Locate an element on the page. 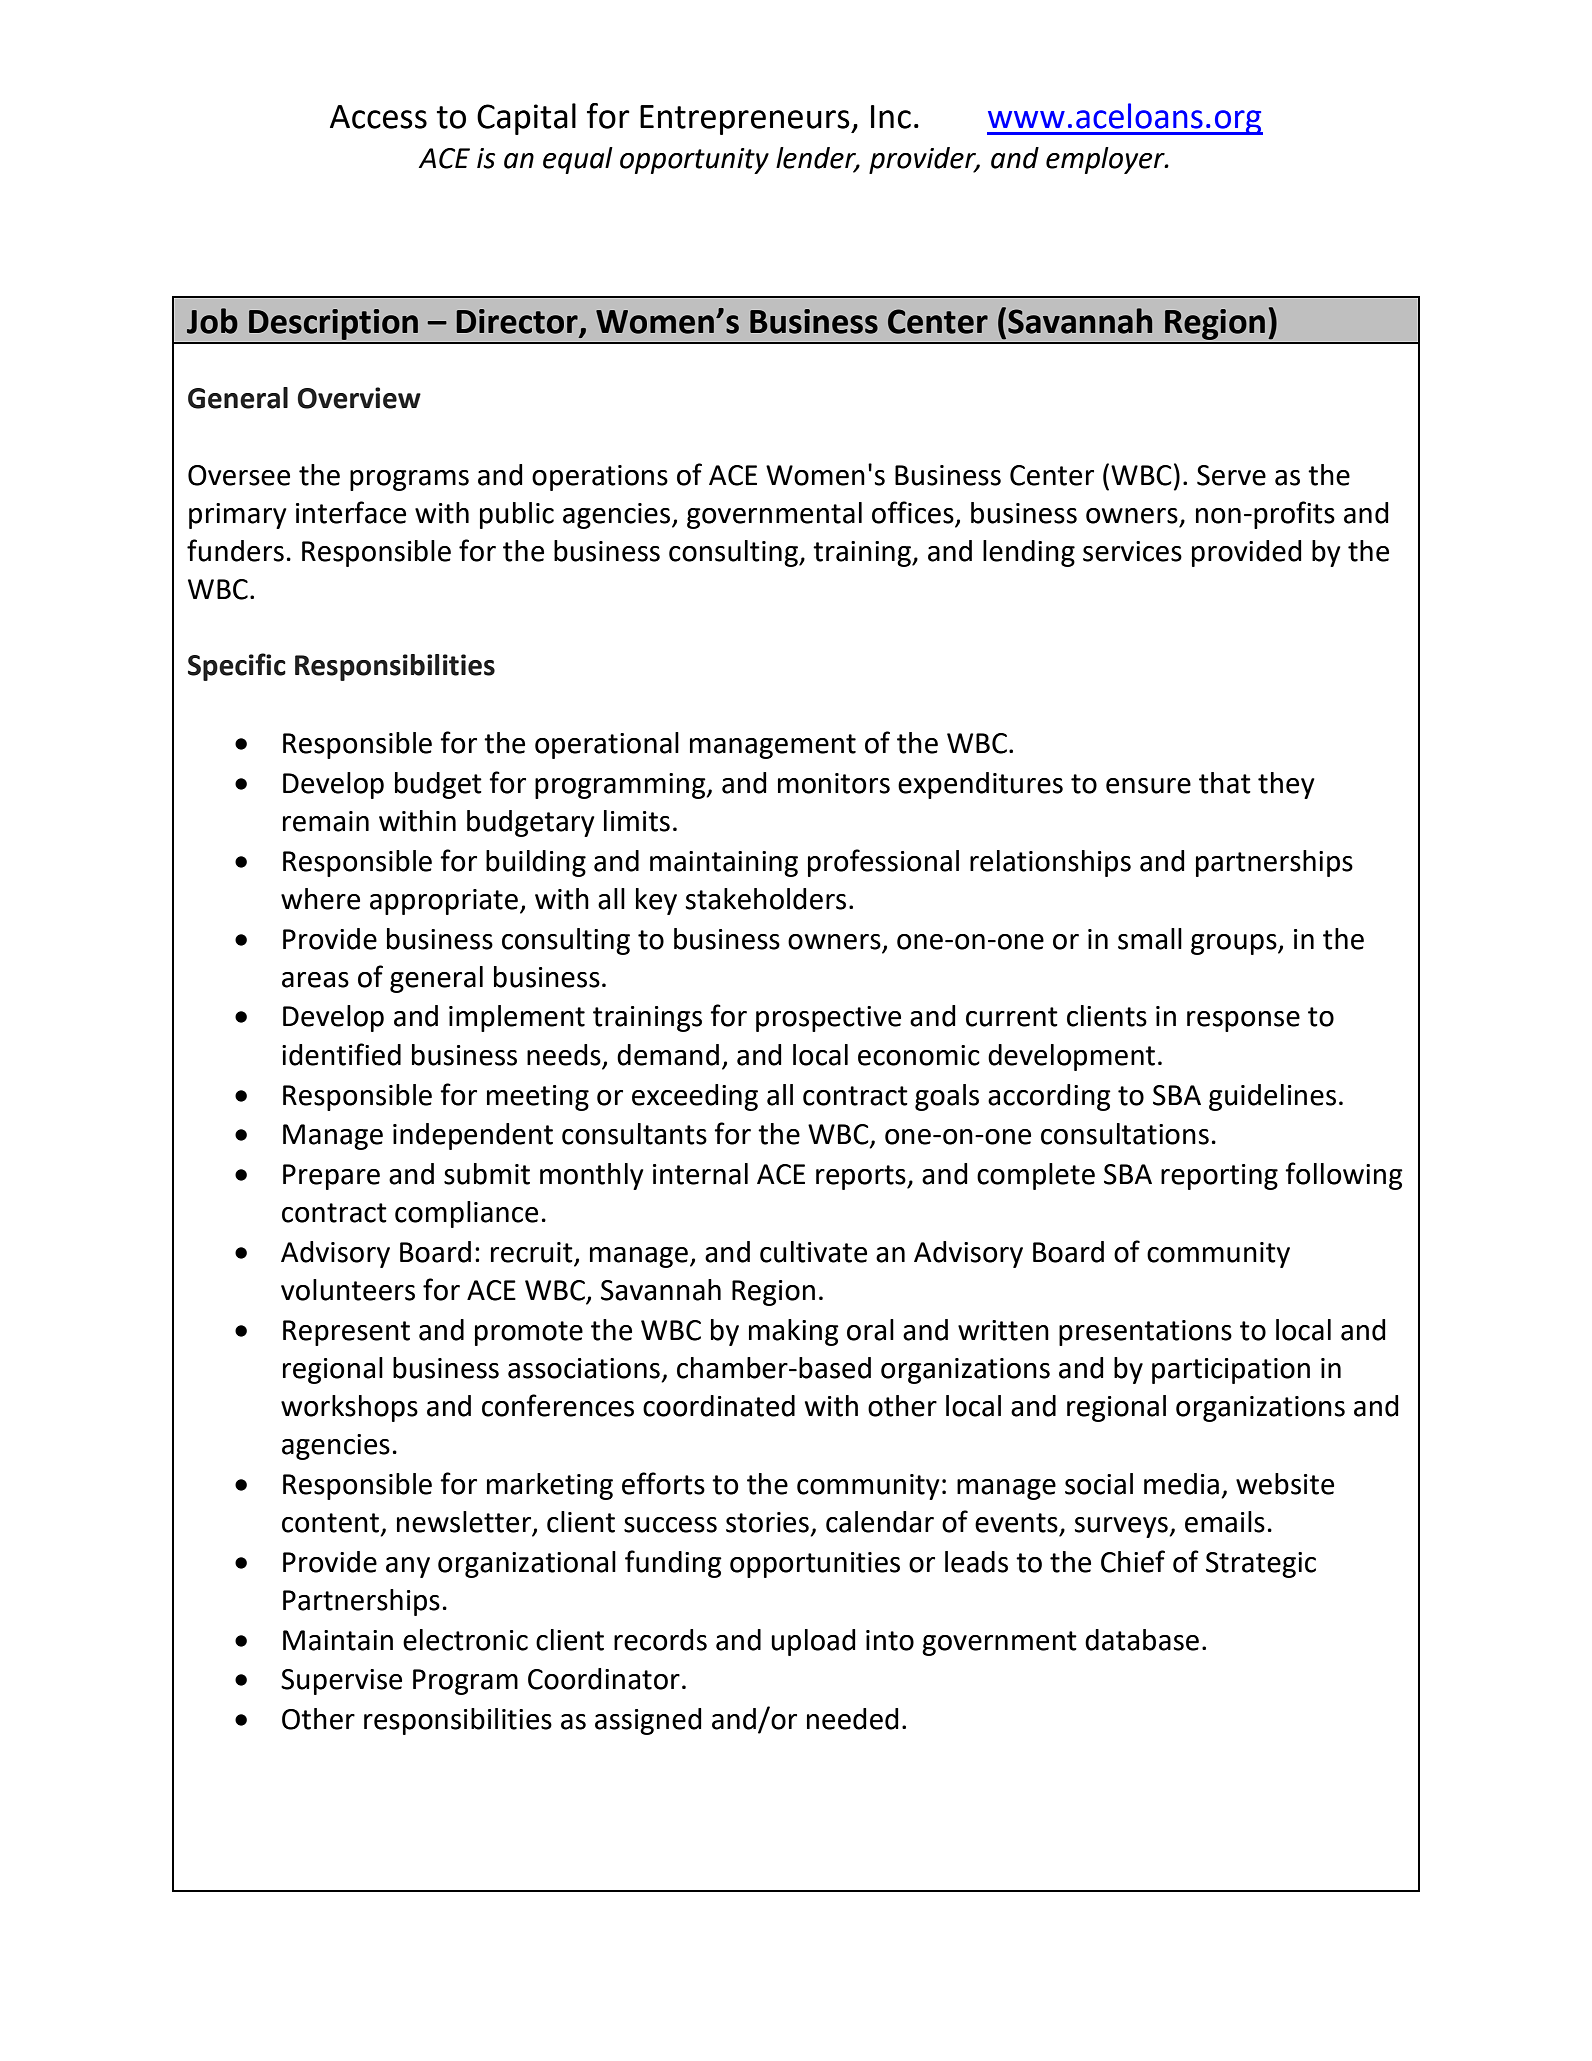  where is located at coordinates (320, 899).
